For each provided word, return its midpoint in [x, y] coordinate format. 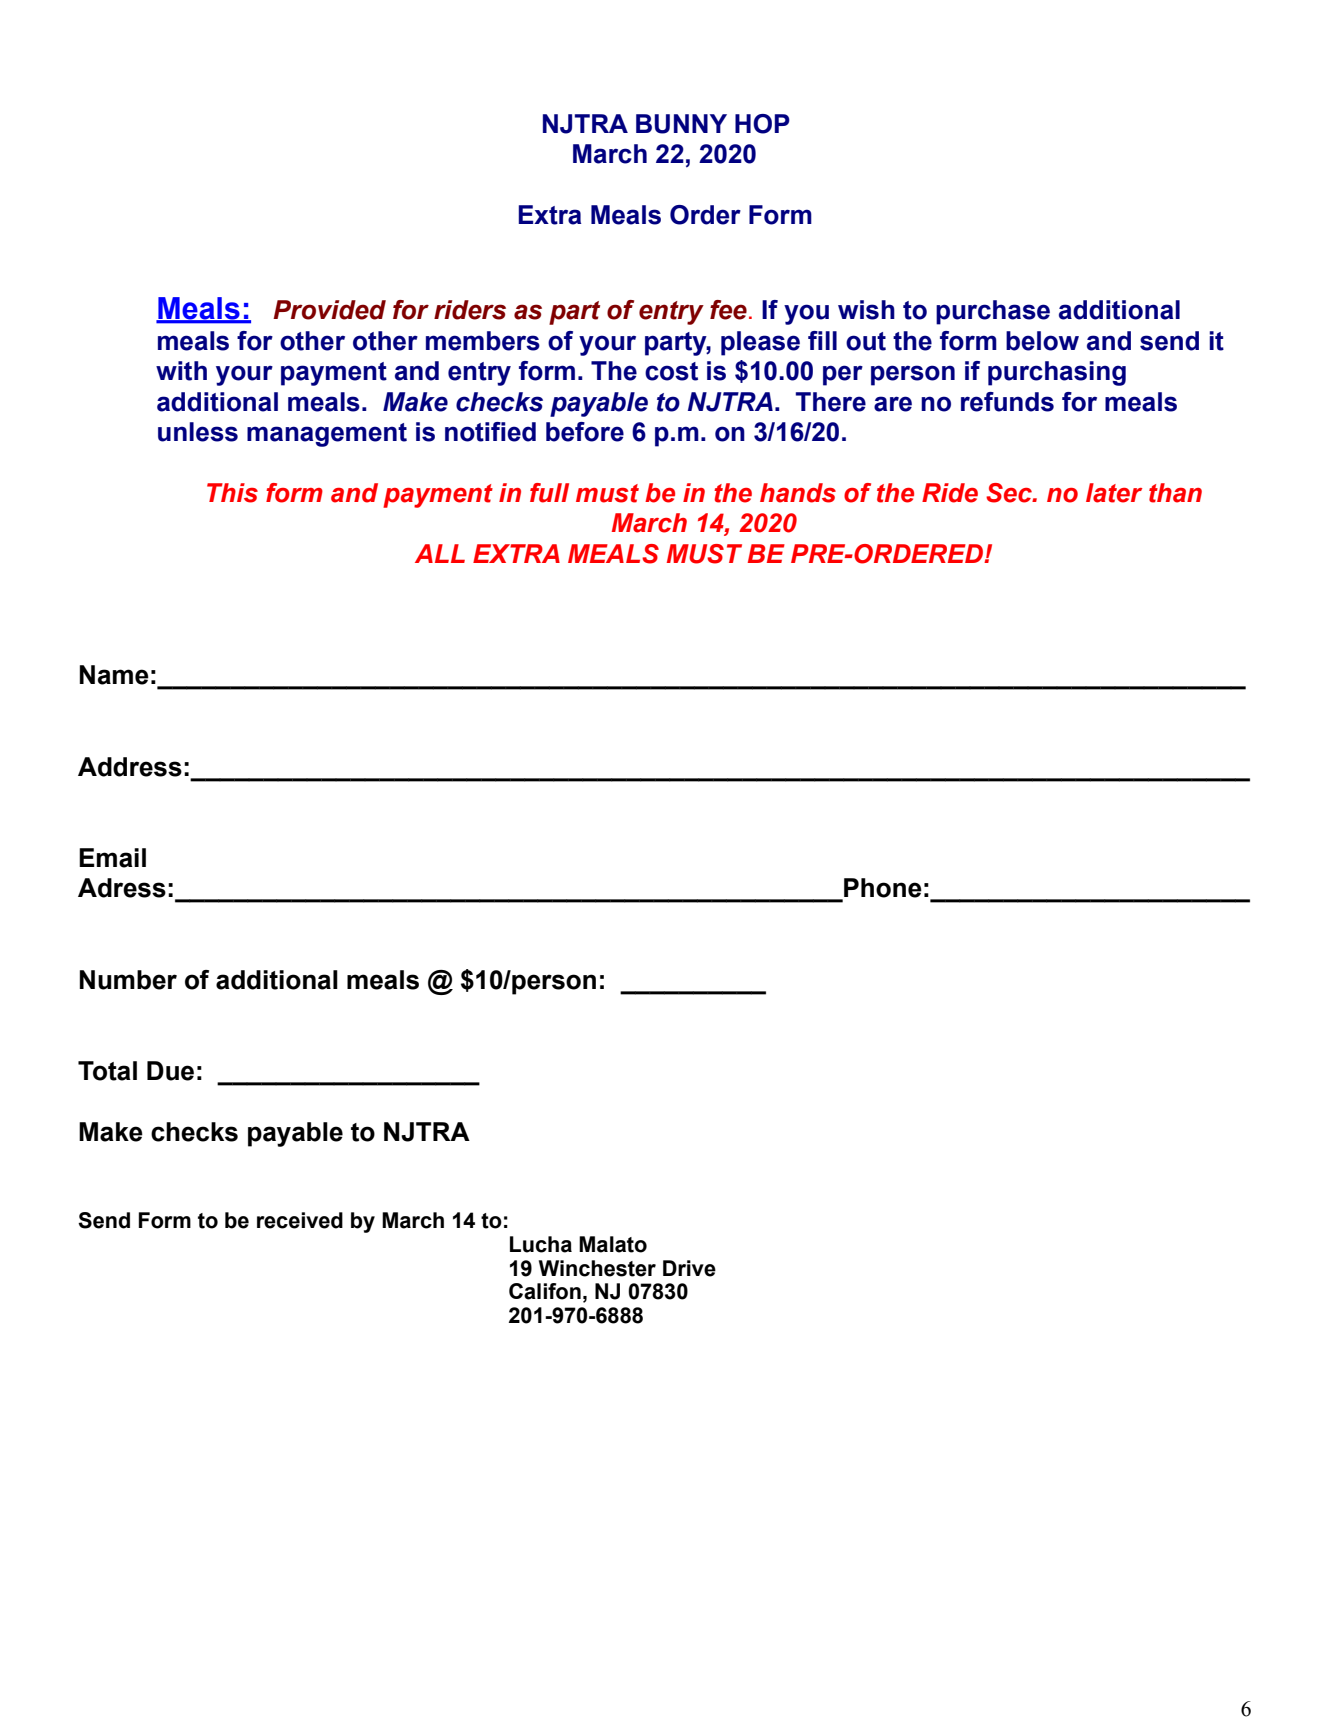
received [300, 1220]
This [232, 493]
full [549, 493]
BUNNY [681, 124]
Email [112, 858]
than [1175, 493]
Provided [329, 310]
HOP [762, 124]
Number [128, 980]
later [1114, 493]
